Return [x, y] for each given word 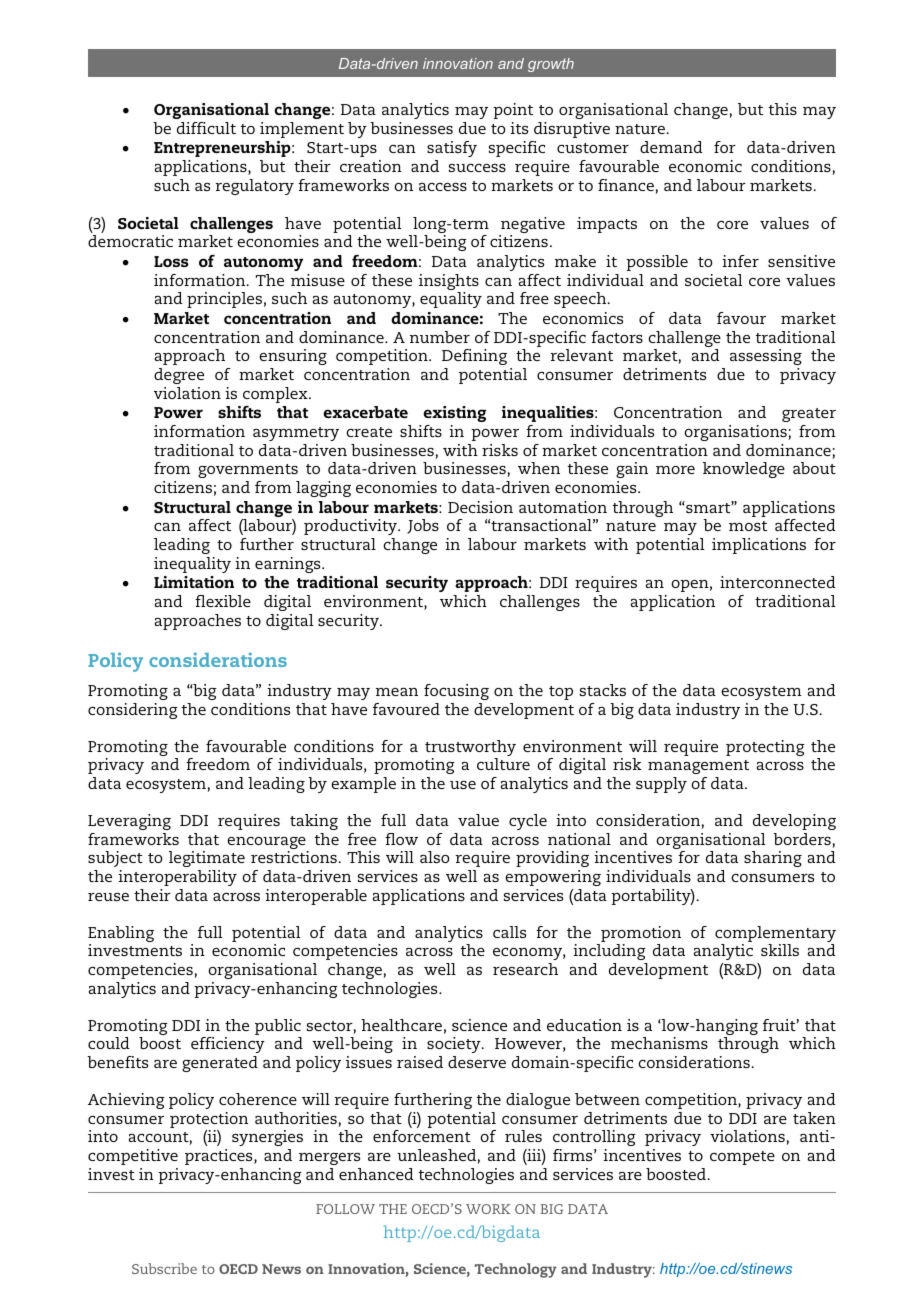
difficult [206, 128]
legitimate [207, 859]
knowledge [744, 470]
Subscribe [164, 1268]
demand [671, 147]
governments [248, 471]
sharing [773, 859]
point [513, 111]
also [435, 857]
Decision [480, 507]
